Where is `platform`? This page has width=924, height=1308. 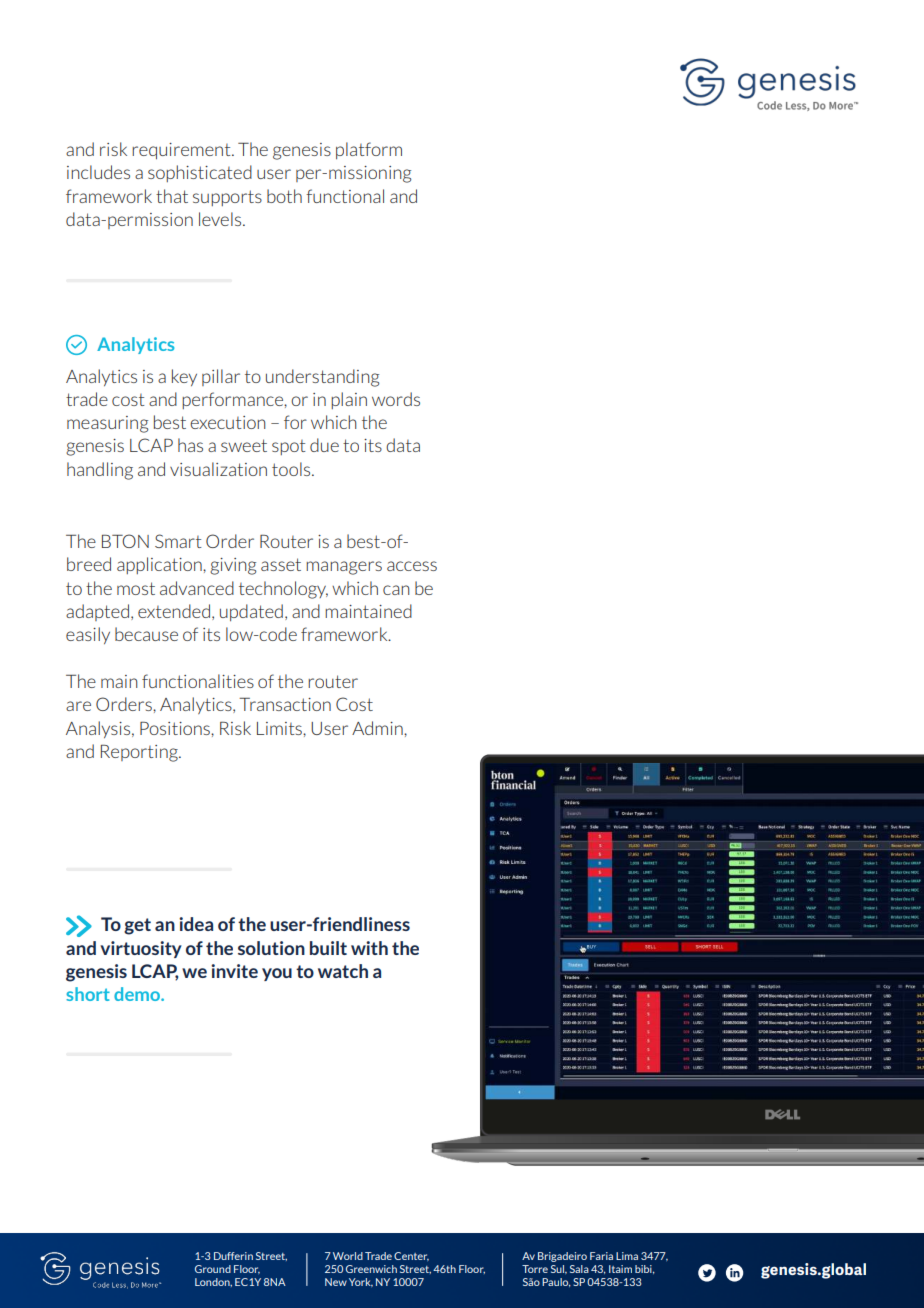
platform is located at coordinates (369, 150).
